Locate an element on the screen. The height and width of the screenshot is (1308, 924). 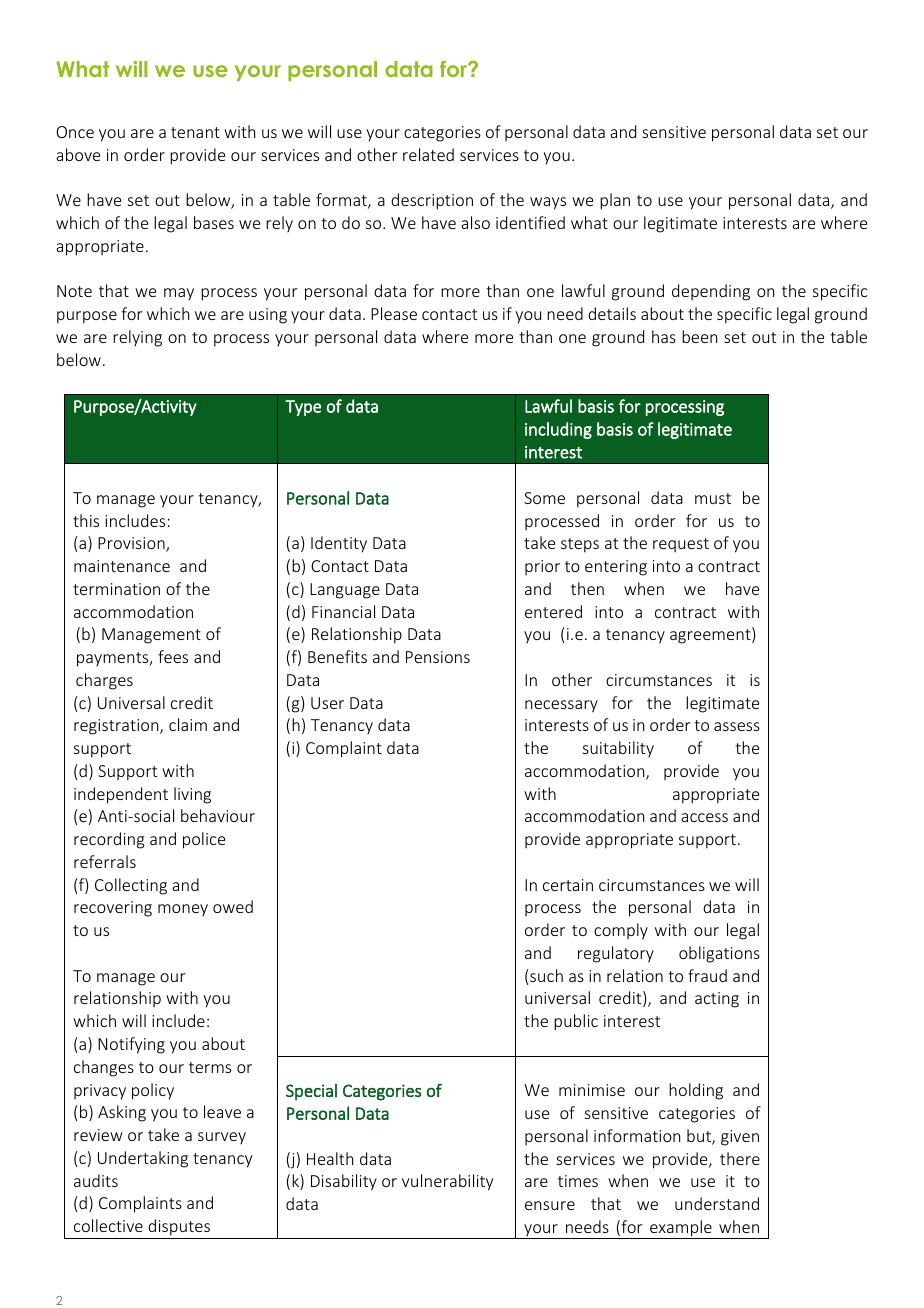
certain is located at coordinates (568, 885).
